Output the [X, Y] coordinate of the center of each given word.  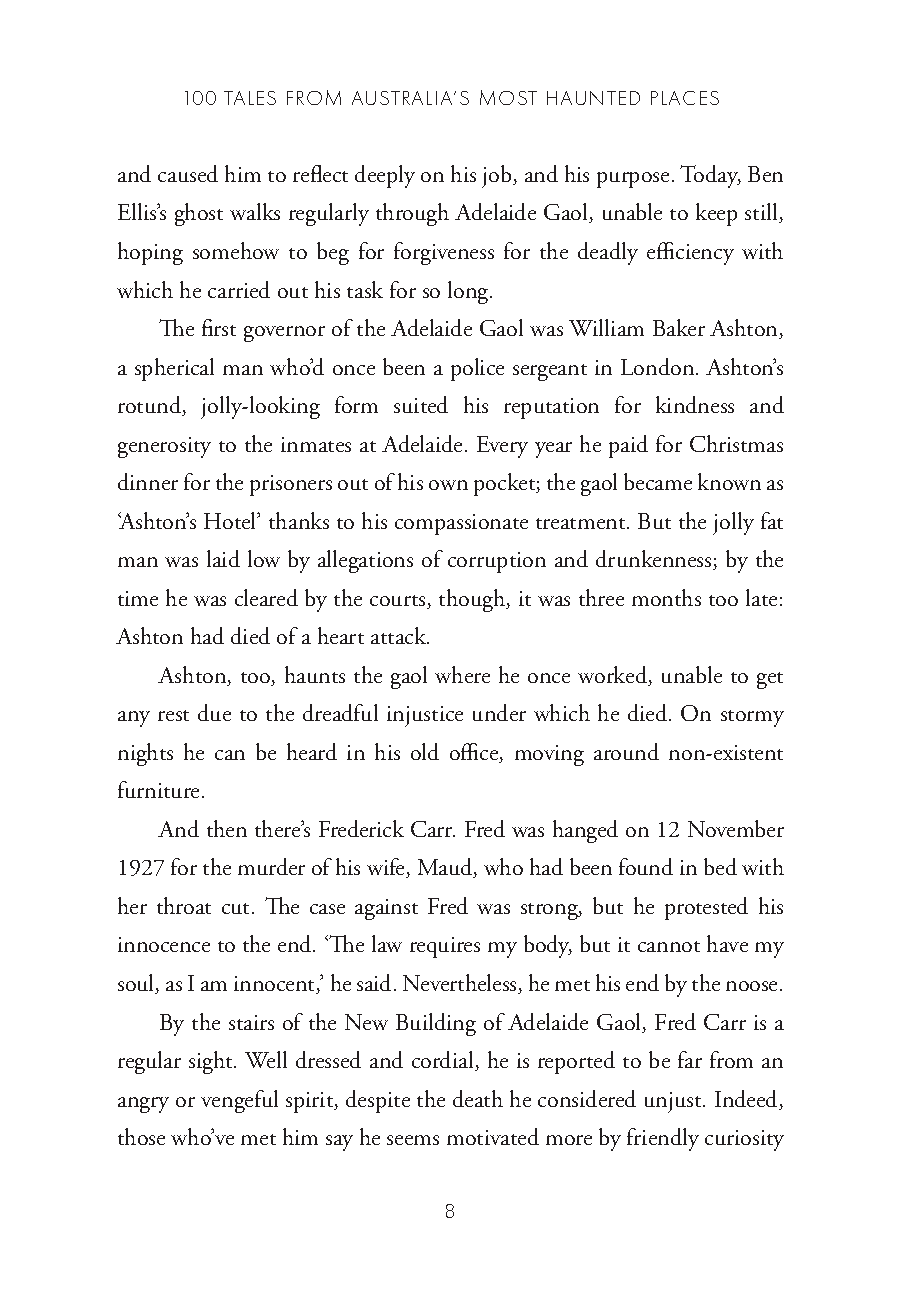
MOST [508, 97]
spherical [174, 369]
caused [188, 173]
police [477, 369]
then [227, 828]
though [473, 600]
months [666, 597]
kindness [695, 404]
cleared [266, 597]
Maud [446, 868]
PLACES [685, 98]
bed [720, 866]
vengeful [239, 1101]
